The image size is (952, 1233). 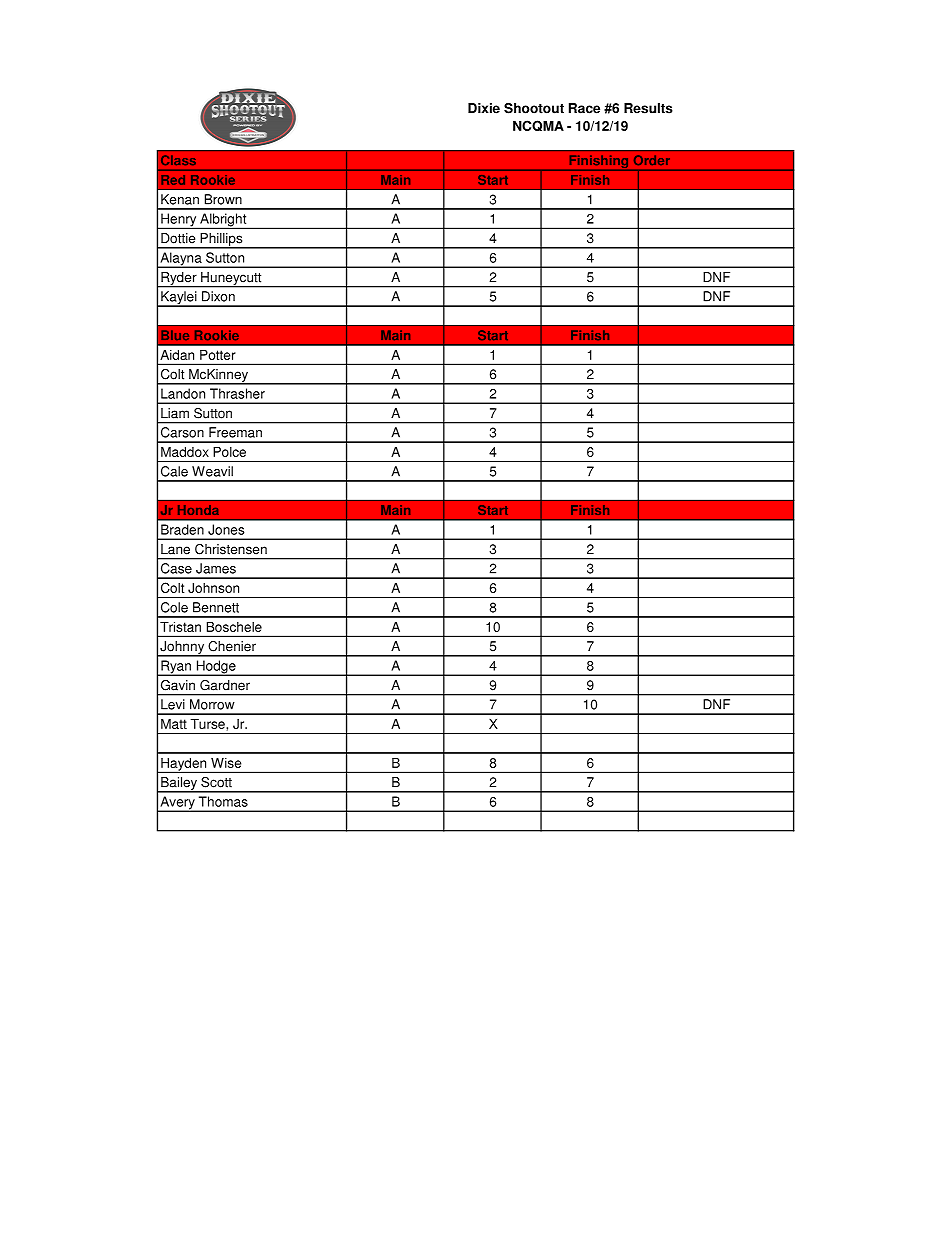 I want to click on Dixie, so click(x=484, y=108).
